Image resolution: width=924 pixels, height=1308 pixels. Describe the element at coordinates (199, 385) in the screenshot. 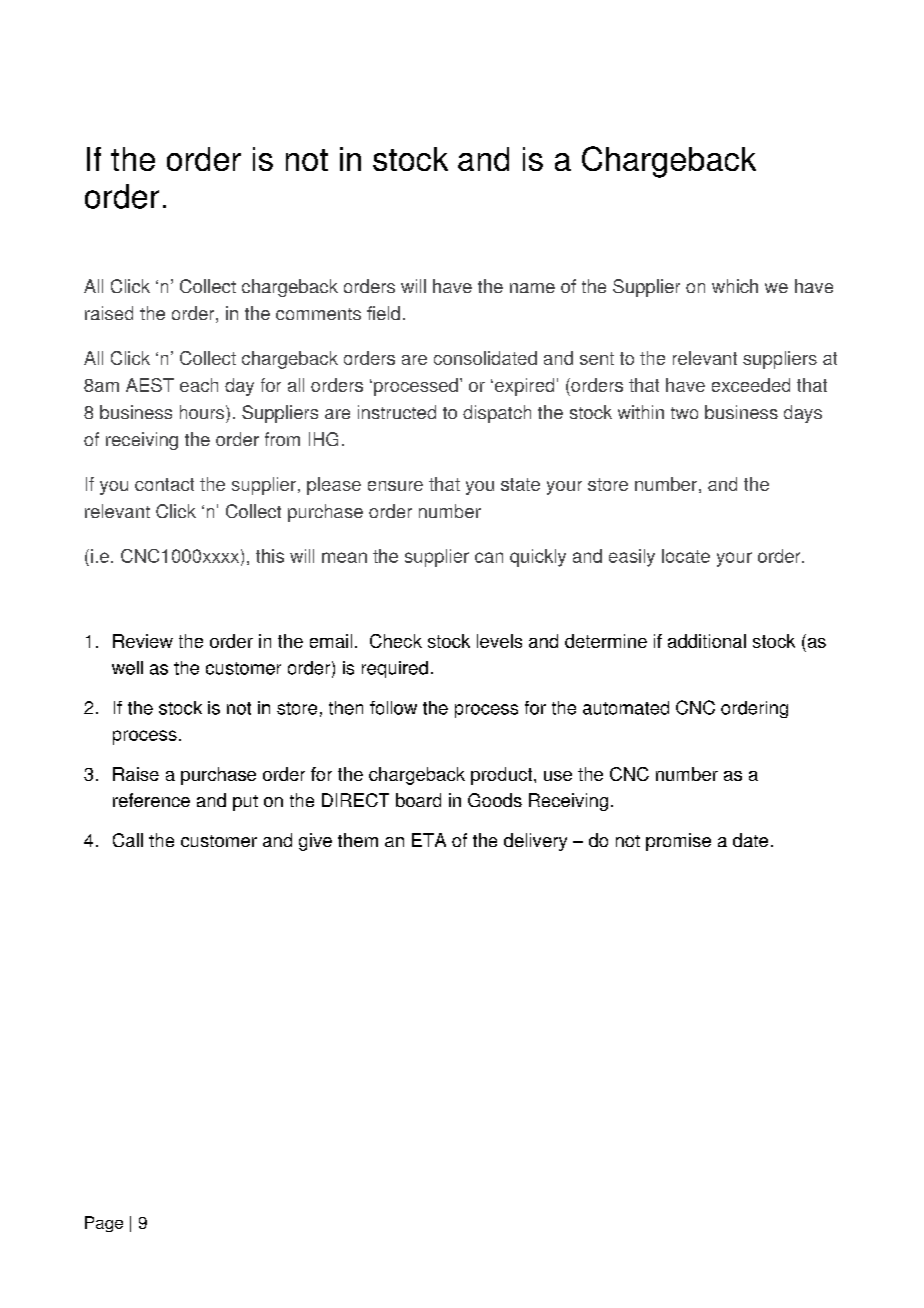

I see `each` at that location.
